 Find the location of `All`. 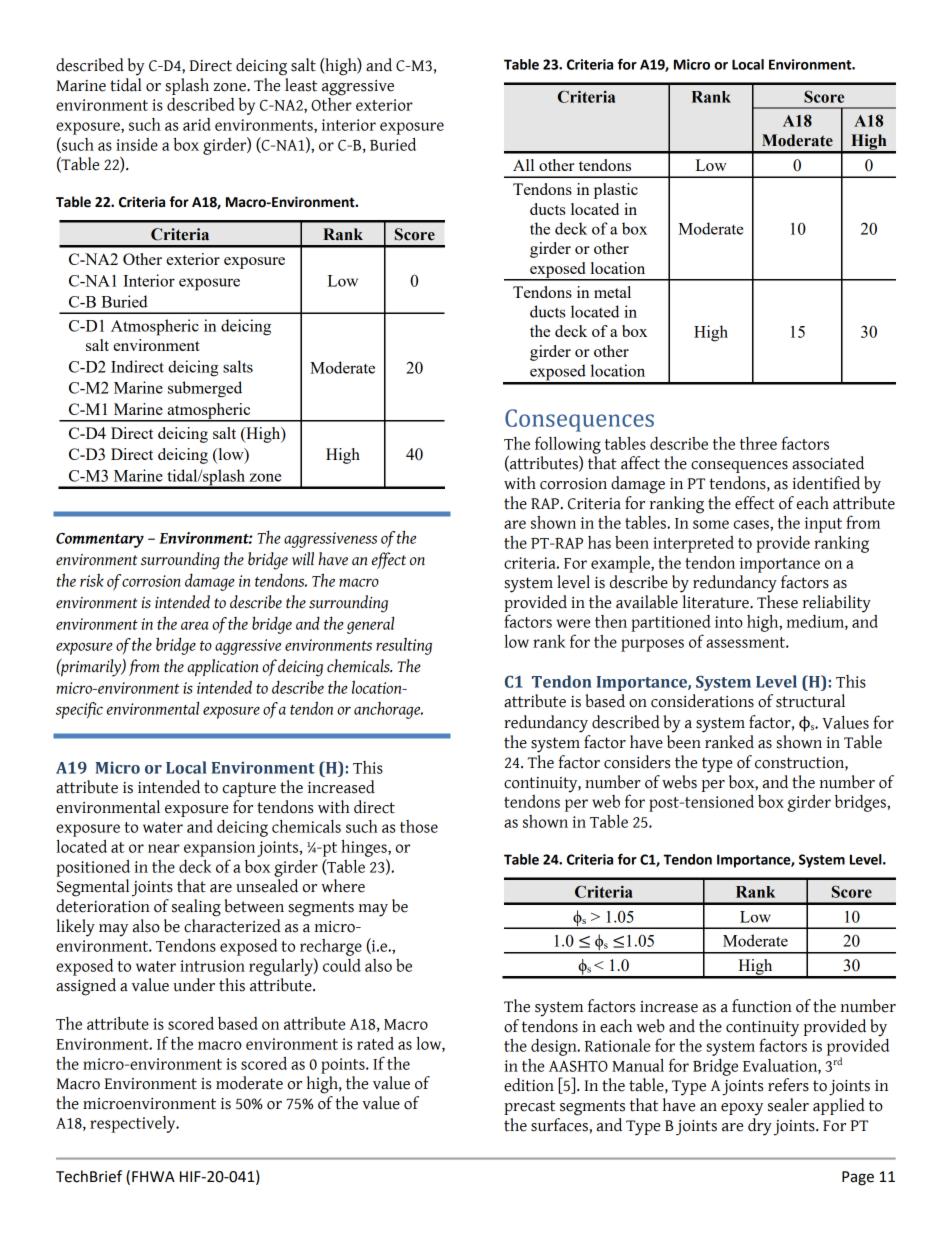

All is located at coordinates (523, 165).
